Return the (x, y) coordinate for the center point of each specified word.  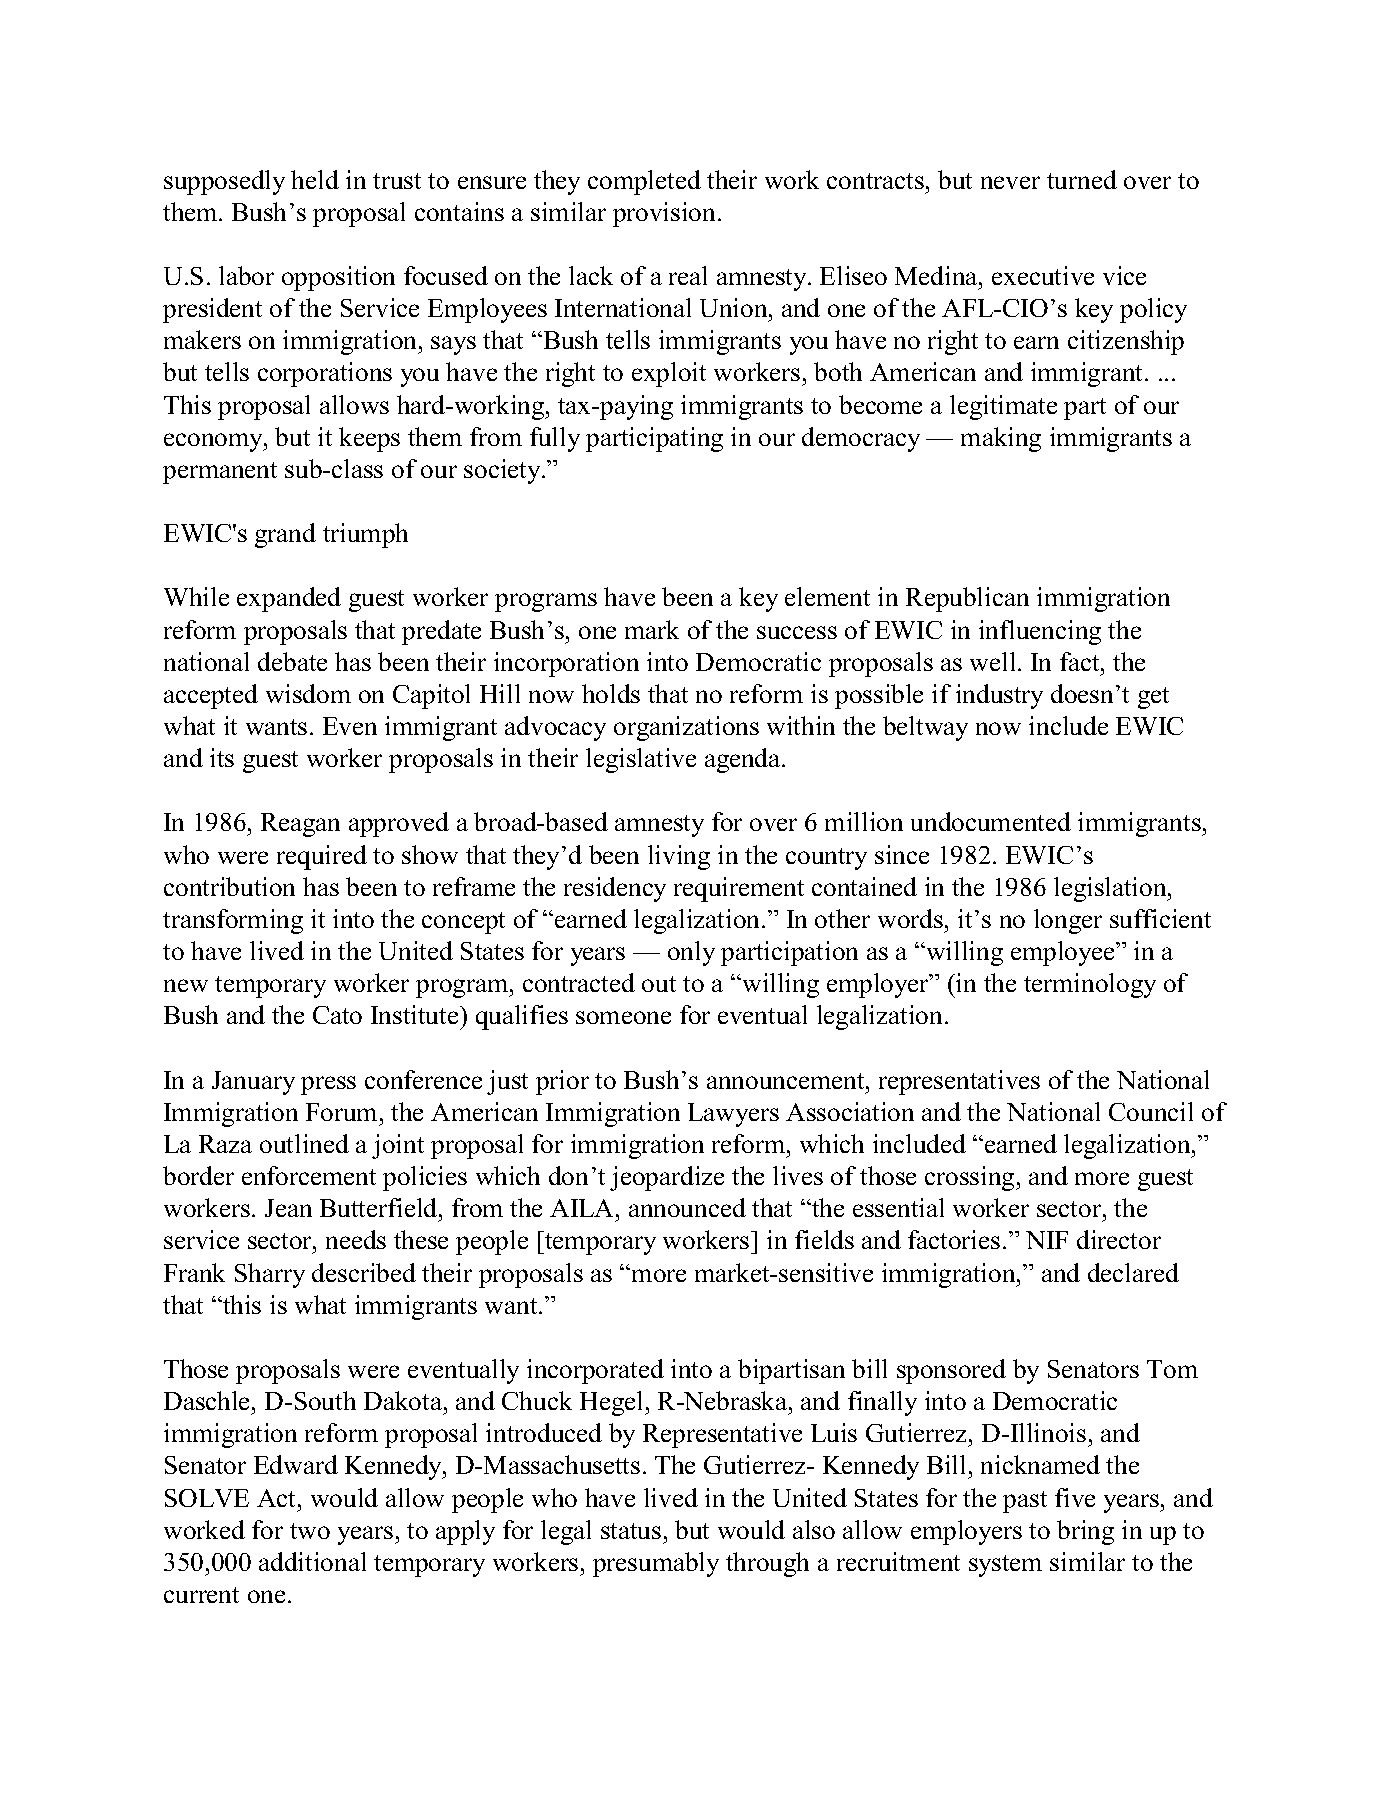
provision (664, 214)
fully (555, 439)
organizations (686, 728)
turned (1082, 179)
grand (285, 535)
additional (312, 1561)
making (1001, 439)
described (364, 1272)
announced (687, 1207)
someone (623, 1017)
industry (999, 696)
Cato (337, 1015)
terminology (1090, 985)
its (222, 757)
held (315, 179)
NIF (1047, 1240)
